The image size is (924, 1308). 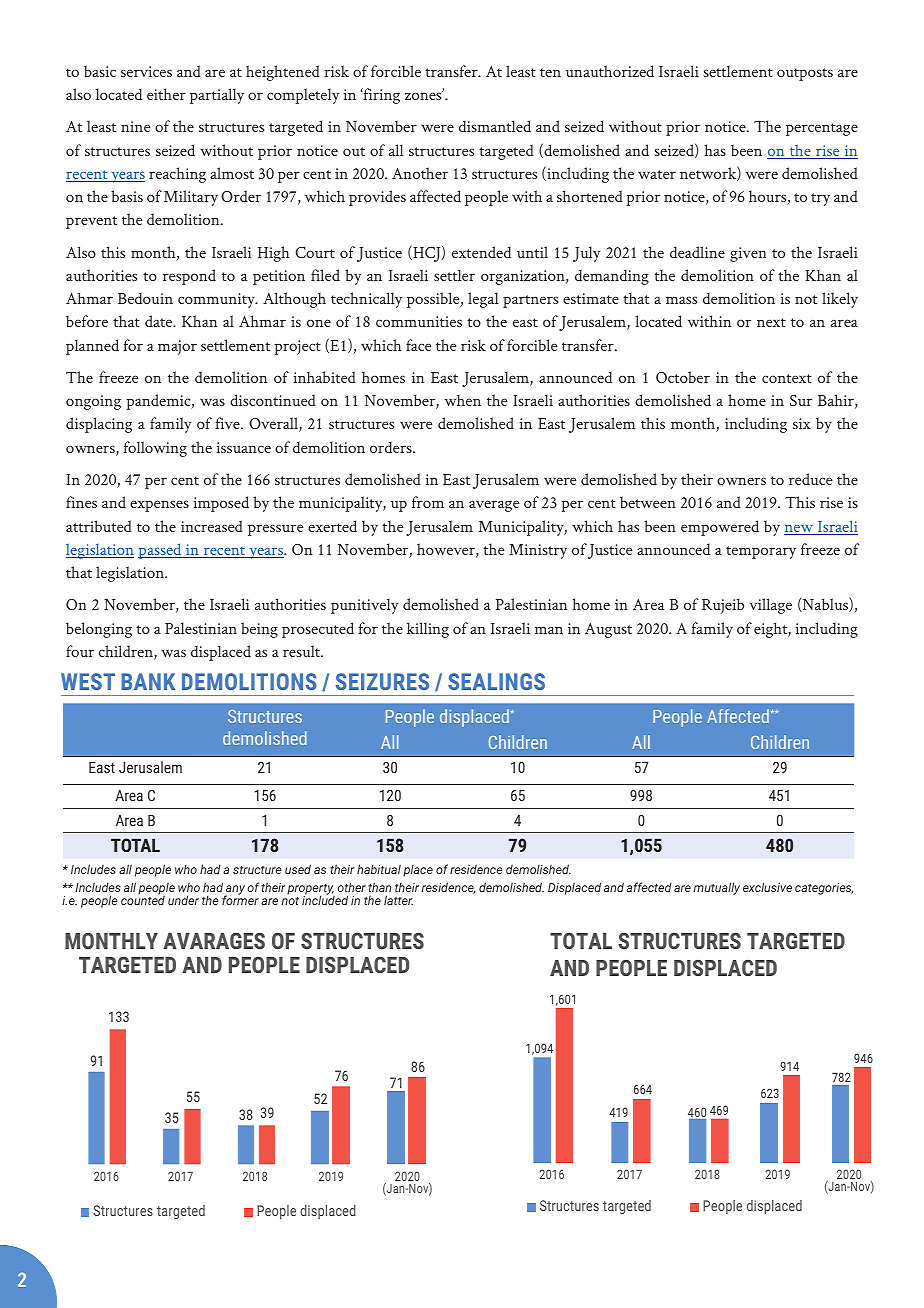 I want to click on Bedouin, so click(x=145, y=298).
